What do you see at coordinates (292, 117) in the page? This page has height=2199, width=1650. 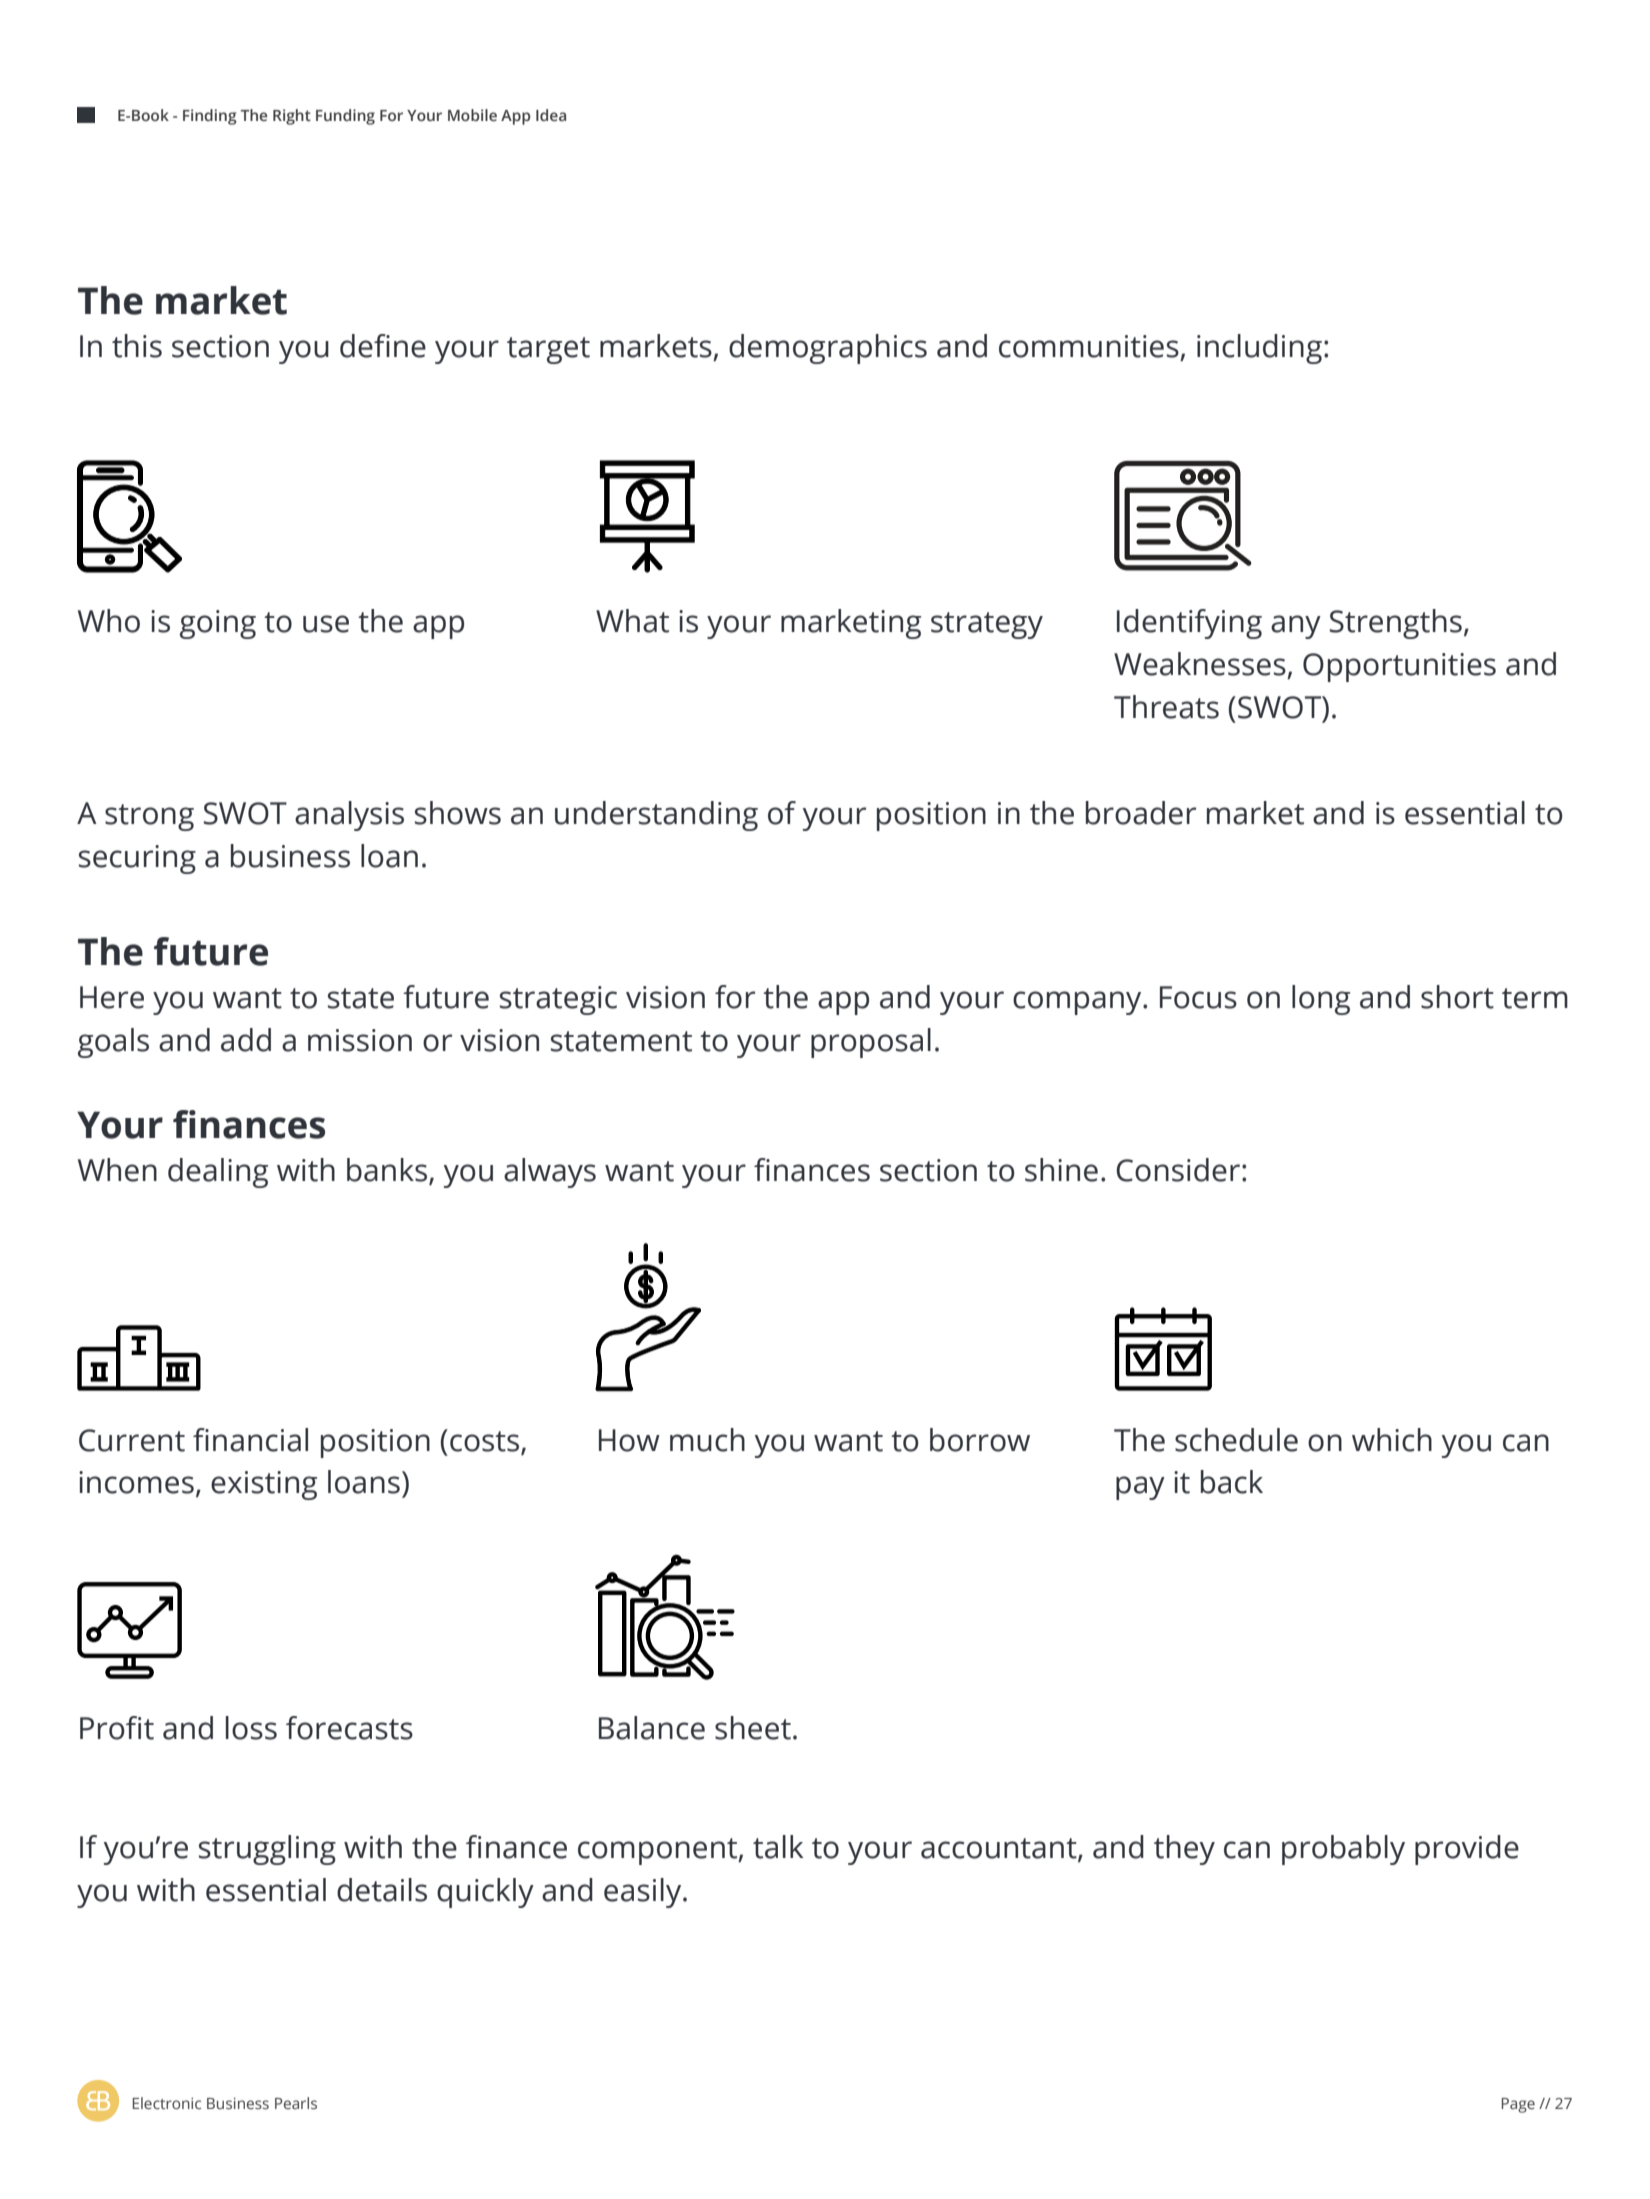 I see `Right` at bounding box center [292, 117].
